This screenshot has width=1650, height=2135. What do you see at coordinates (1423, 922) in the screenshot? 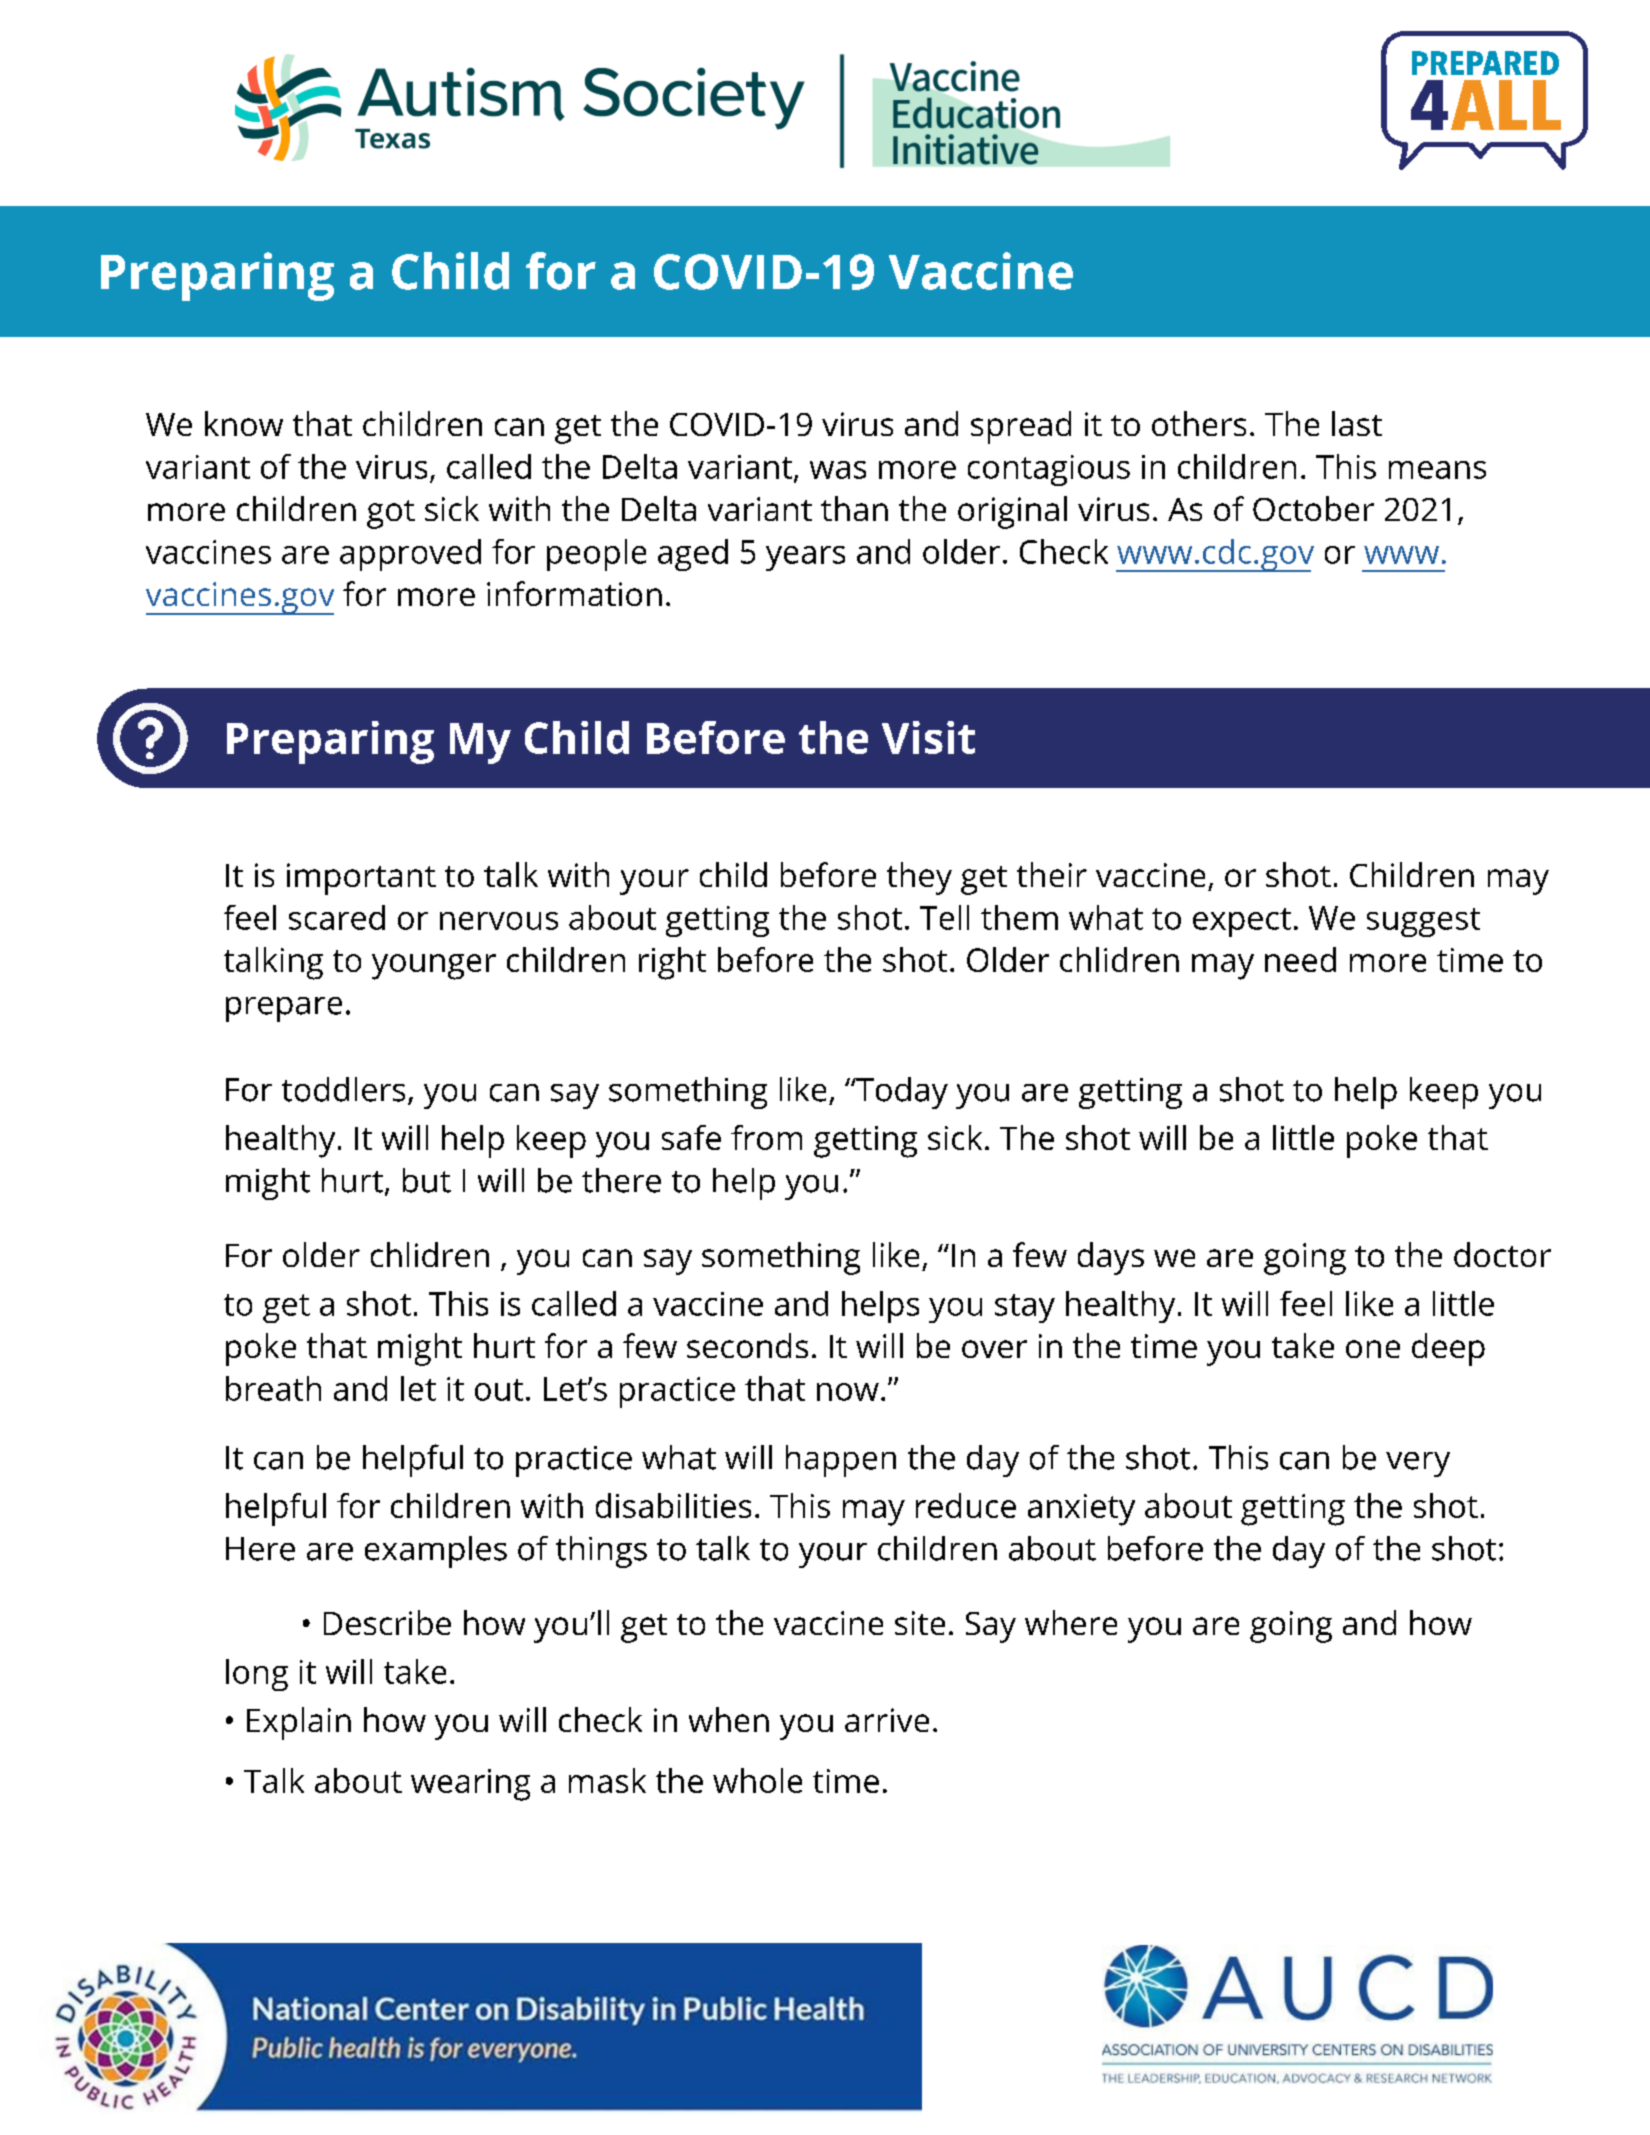
I see `suggest` at bounding box center [1423, 922].
